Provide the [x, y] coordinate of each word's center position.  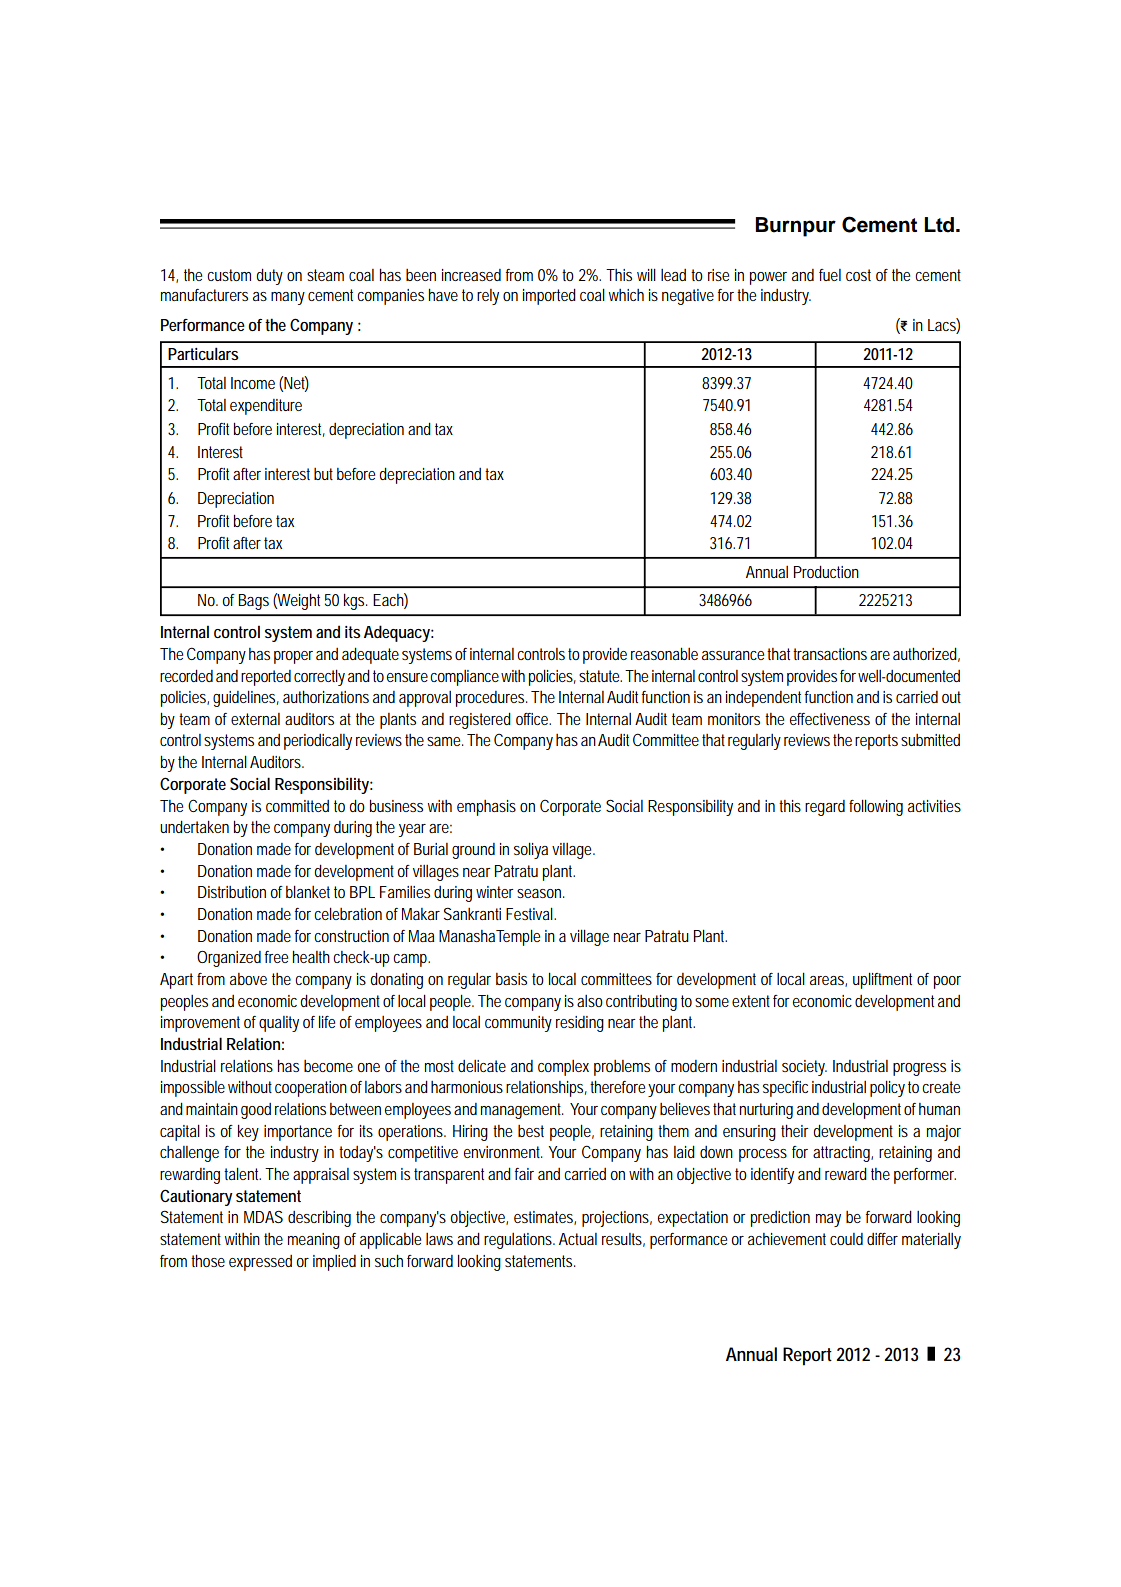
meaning [314, 1241]
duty [269, 277]
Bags [254, 602]
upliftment [882, 981]
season [540, 893]
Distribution [232, 892]
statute [600, 676]
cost [858, 275]
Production [826, 572]
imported [549, 297]
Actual [578, 1239]
